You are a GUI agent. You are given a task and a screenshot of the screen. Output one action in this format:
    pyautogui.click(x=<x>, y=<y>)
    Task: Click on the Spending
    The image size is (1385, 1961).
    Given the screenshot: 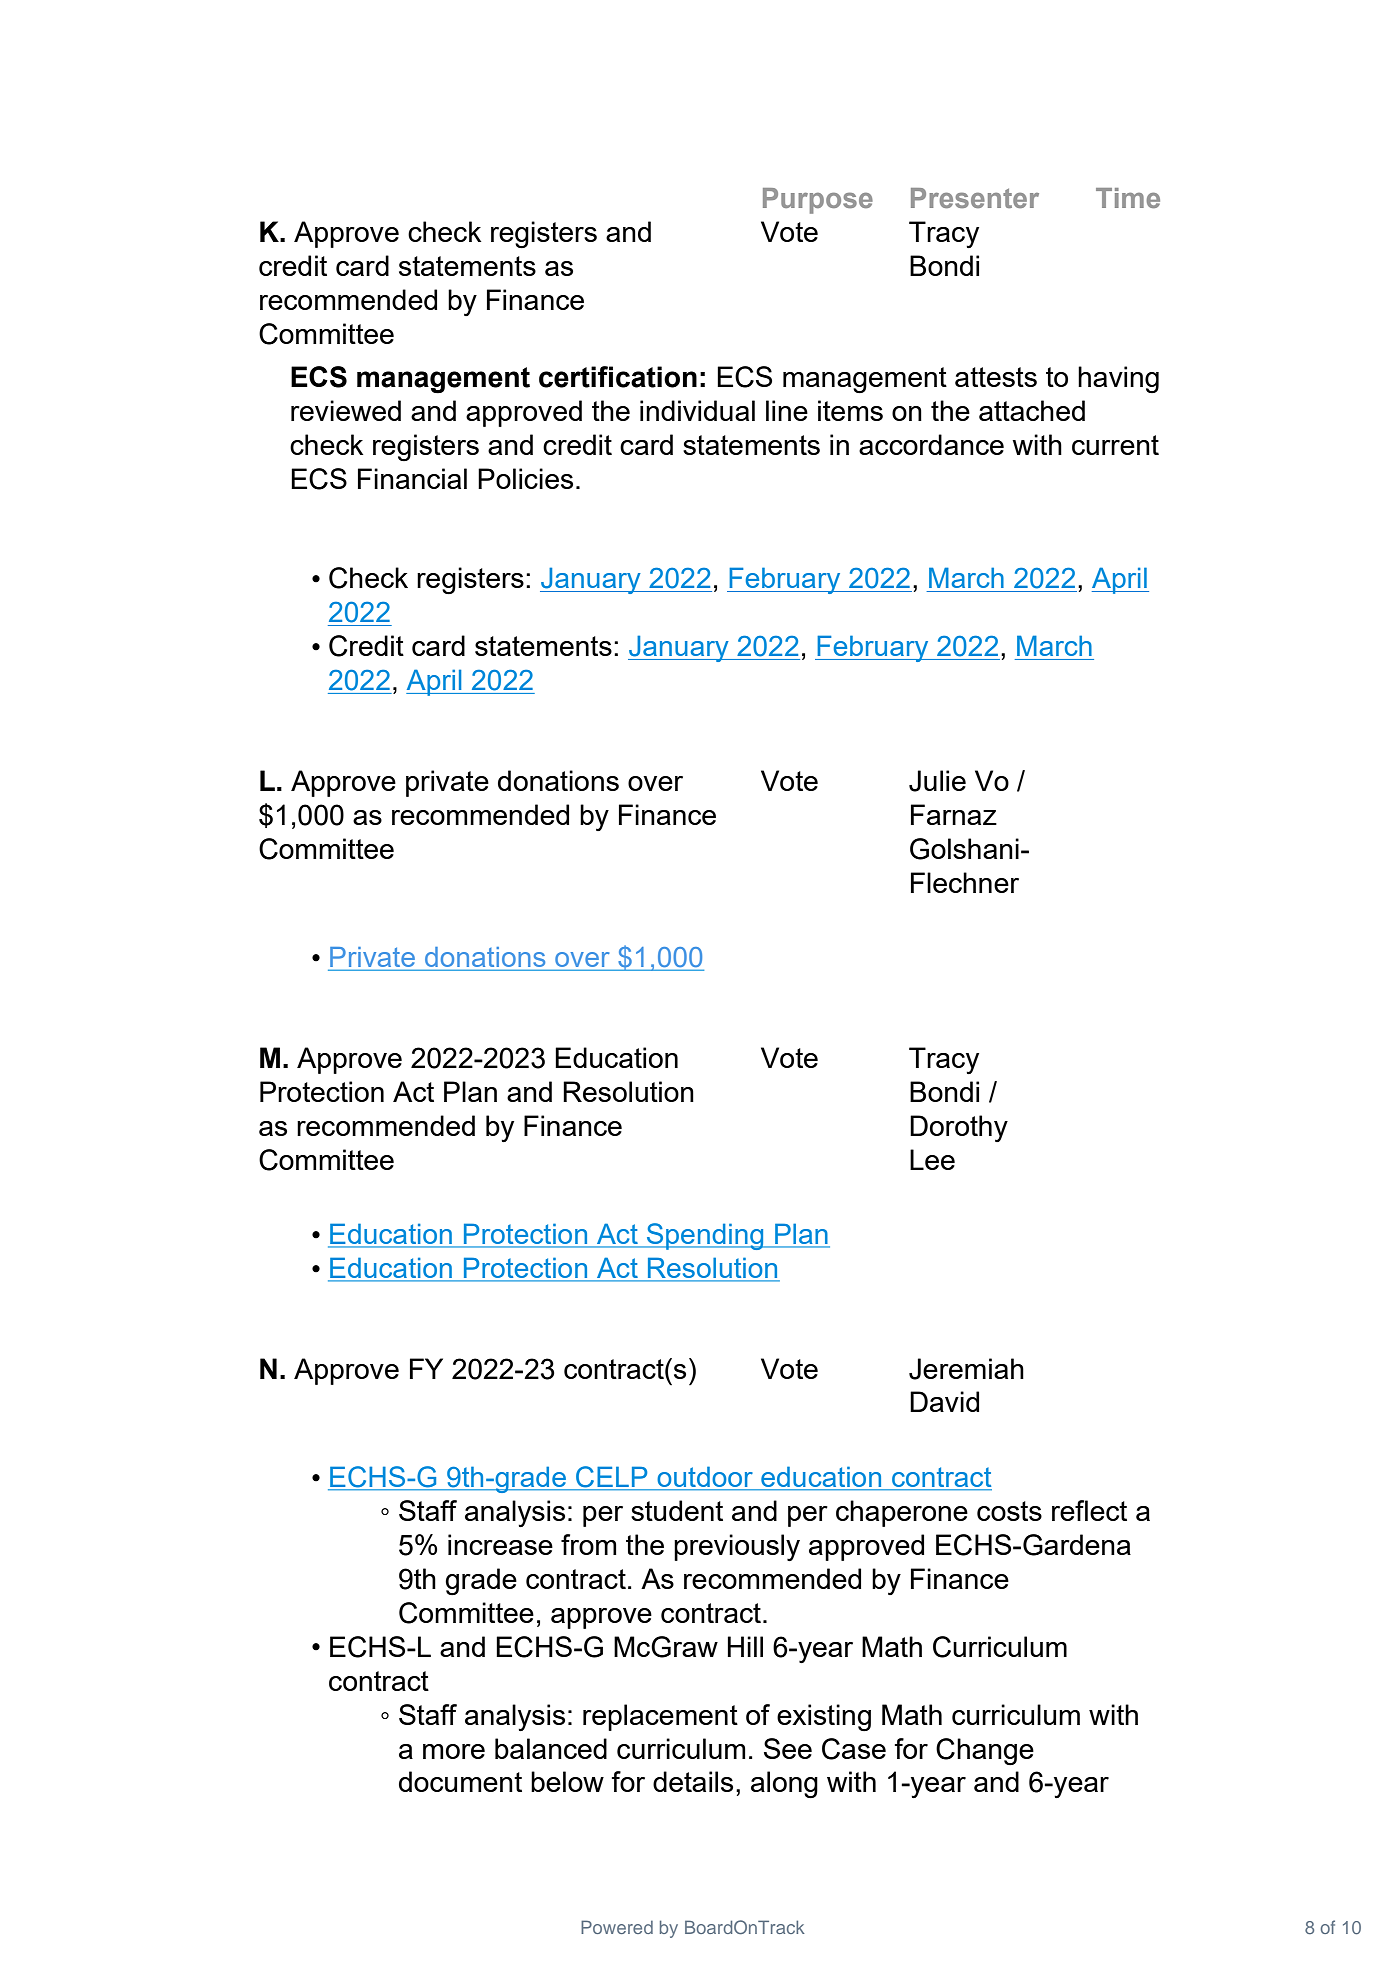 What is the action you would take?
    pyautogui.click(x=705, y=1236)
